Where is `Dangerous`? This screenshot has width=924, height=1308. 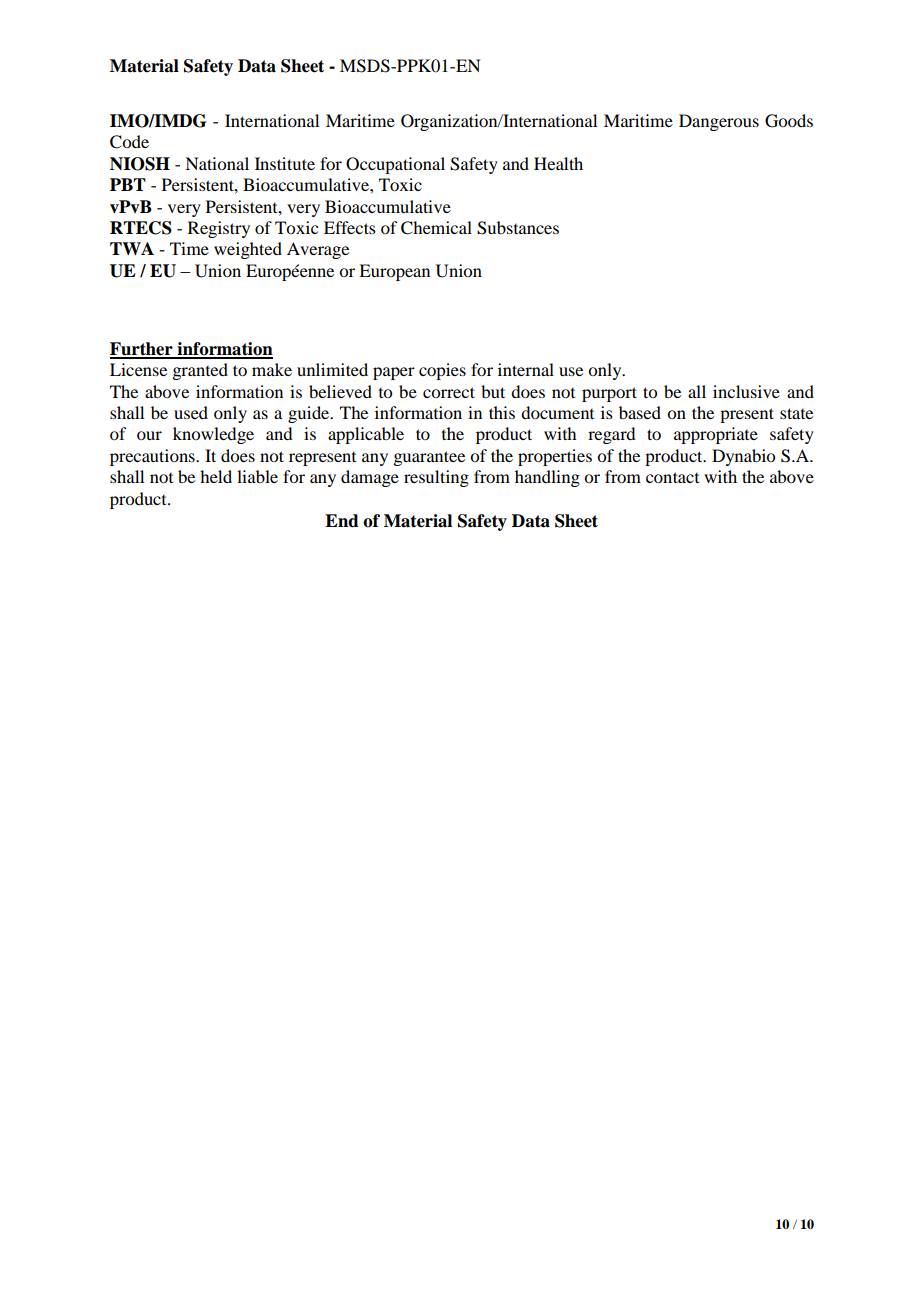
Dangerous is located at coordinates (719, 122).
